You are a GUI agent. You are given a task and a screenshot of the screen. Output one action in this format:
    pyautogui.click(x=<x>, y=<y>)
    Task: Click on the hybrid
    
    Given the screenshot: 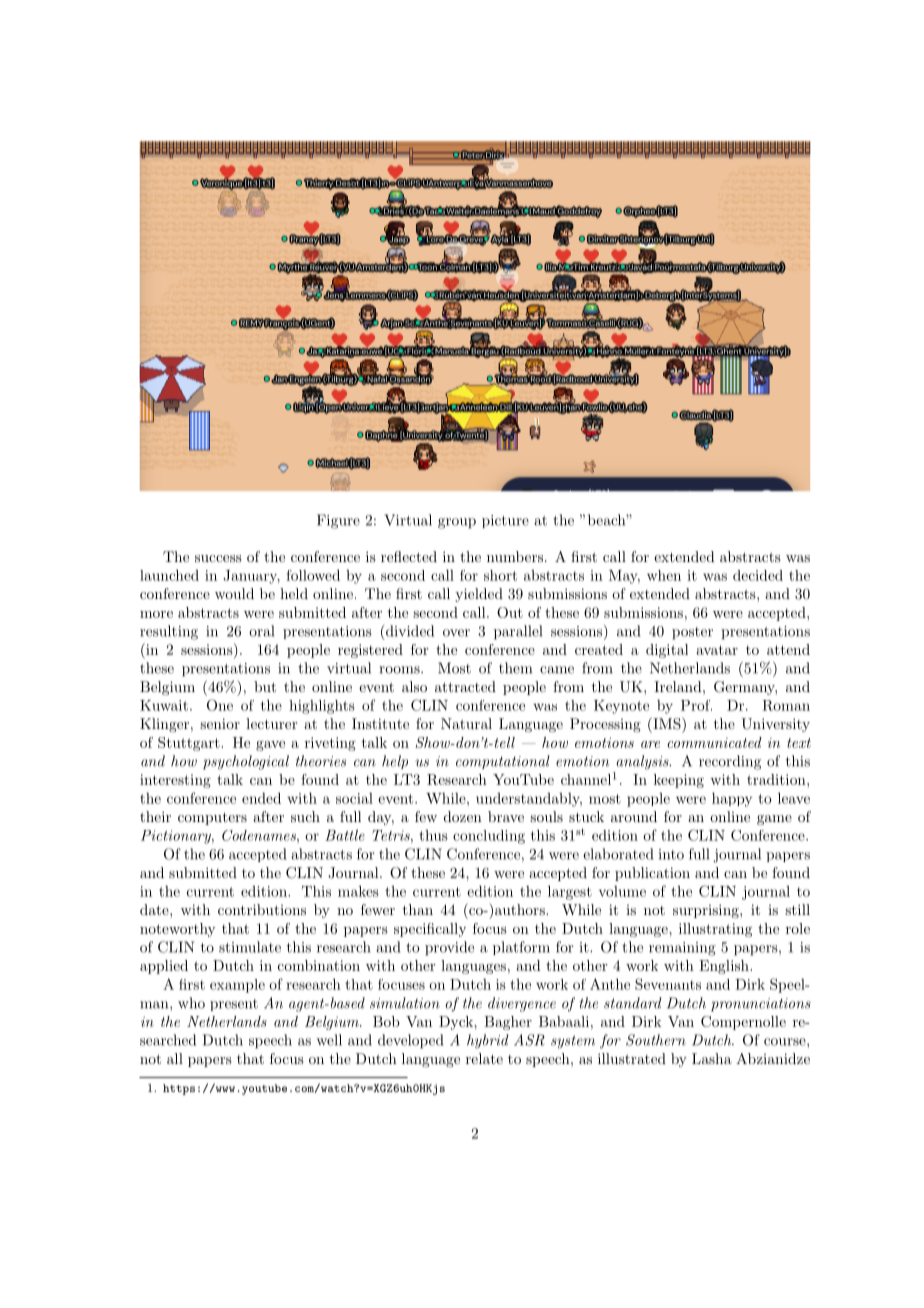 What is the action you would take?
    pyautogui.click(x=488, y=1041)
